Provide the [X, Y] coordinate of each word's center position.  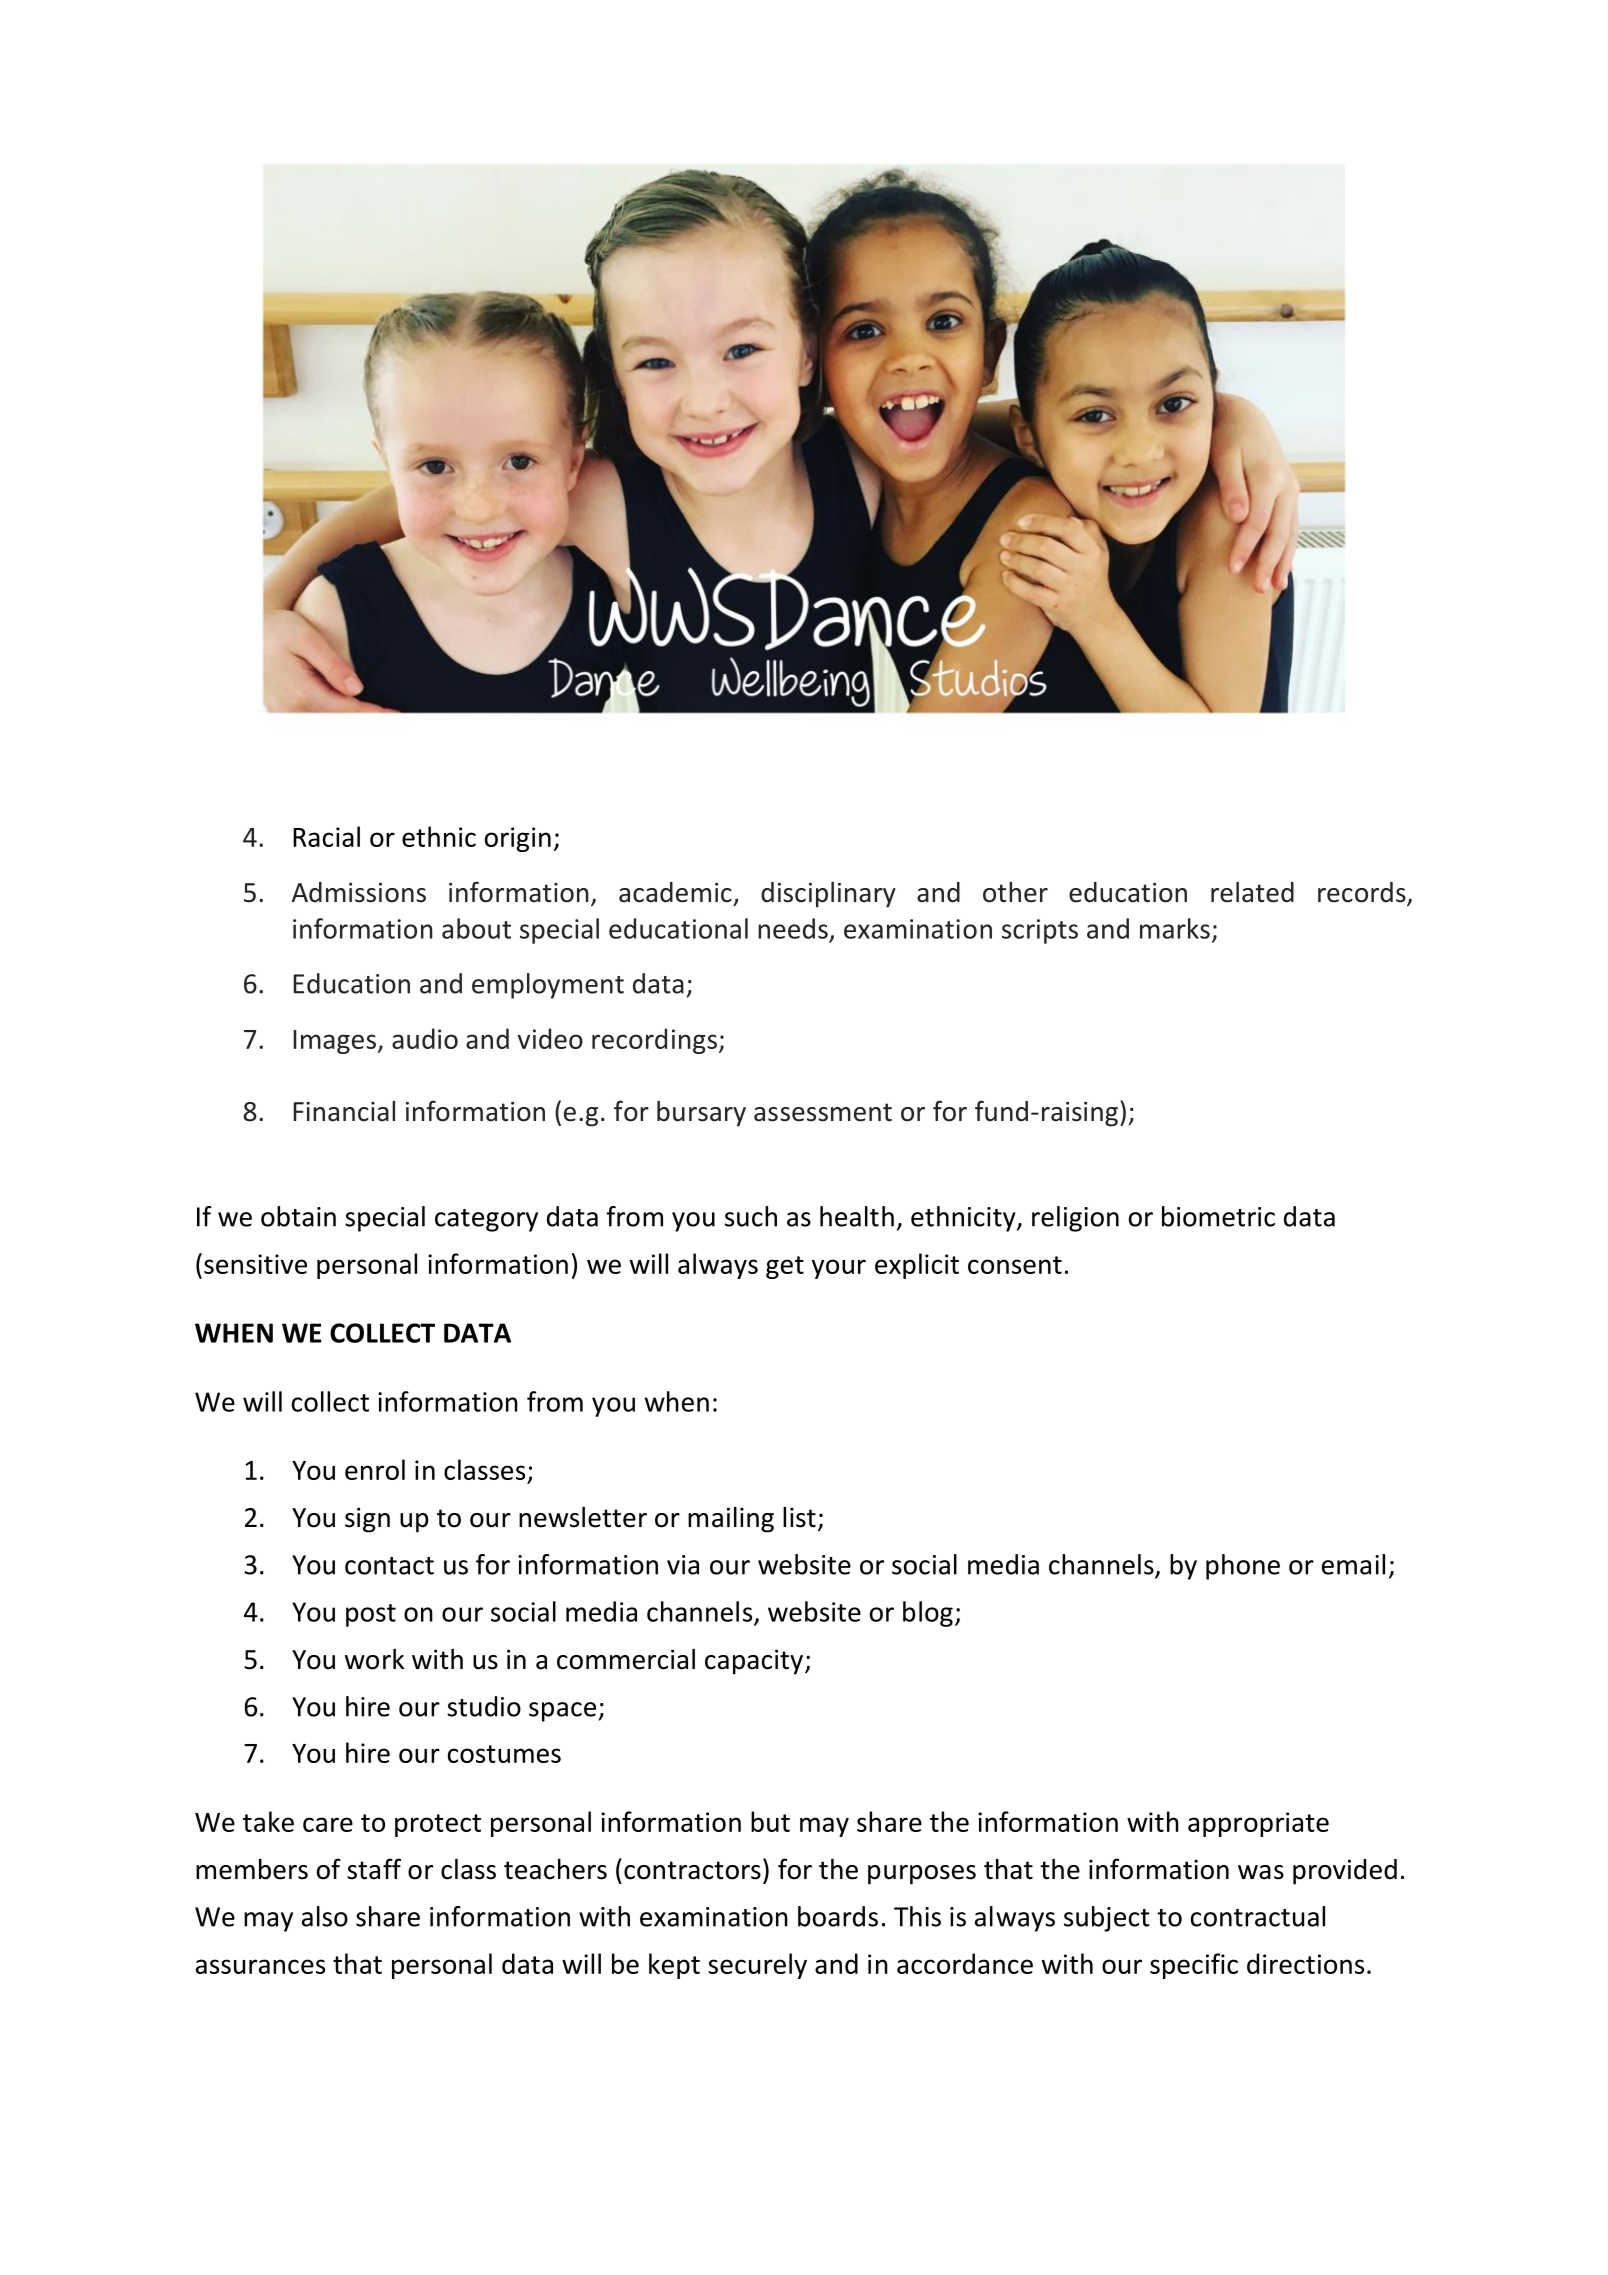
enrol [375, 1469]
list [799, 1517]
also [325, 1916]
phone [1243, 1567]
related [1252, 892]
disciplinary [828, 895]
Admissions [359, 892]
